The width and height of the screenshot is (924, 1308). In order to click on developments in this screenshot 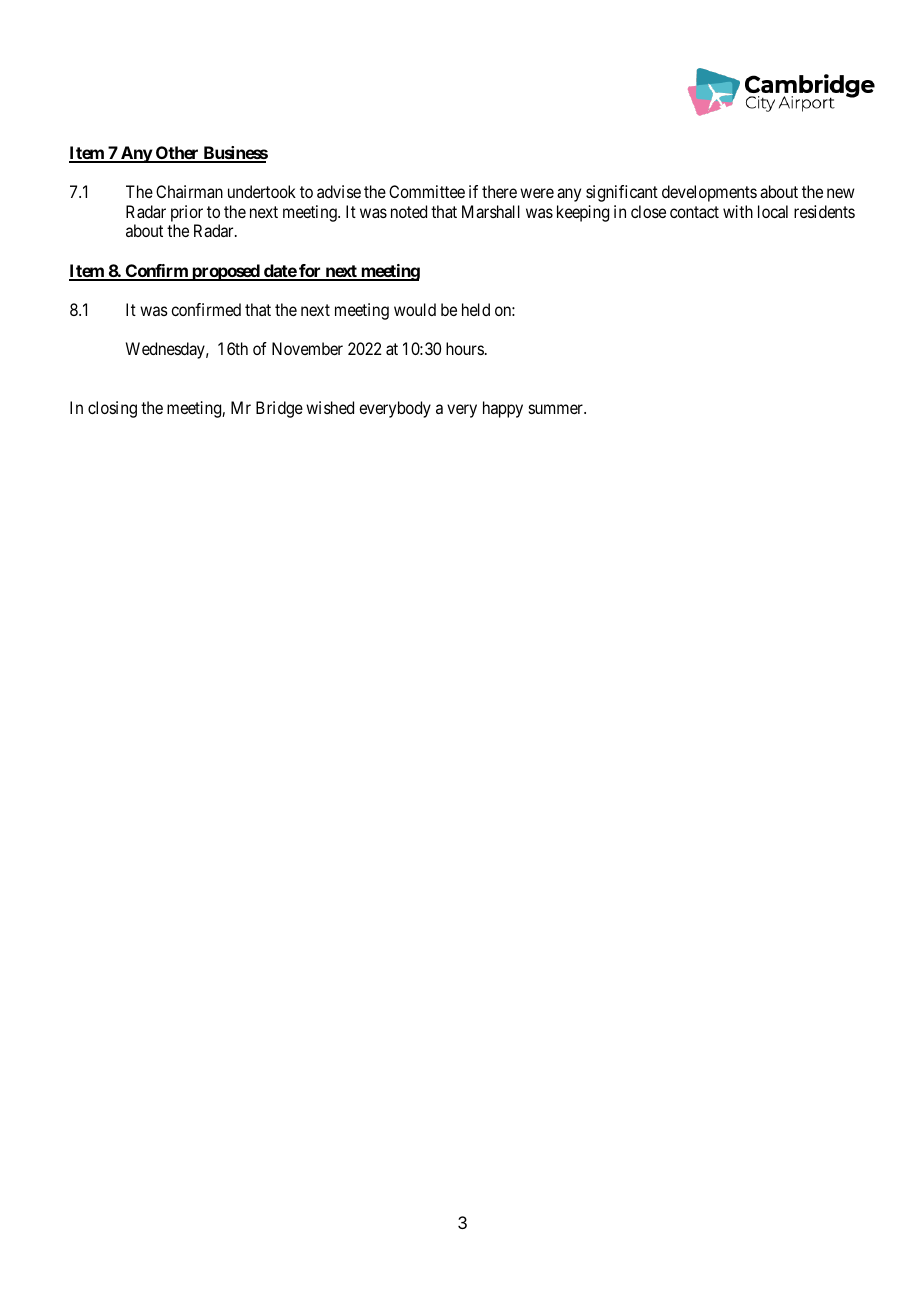, I will do `click(709, 193)`.
